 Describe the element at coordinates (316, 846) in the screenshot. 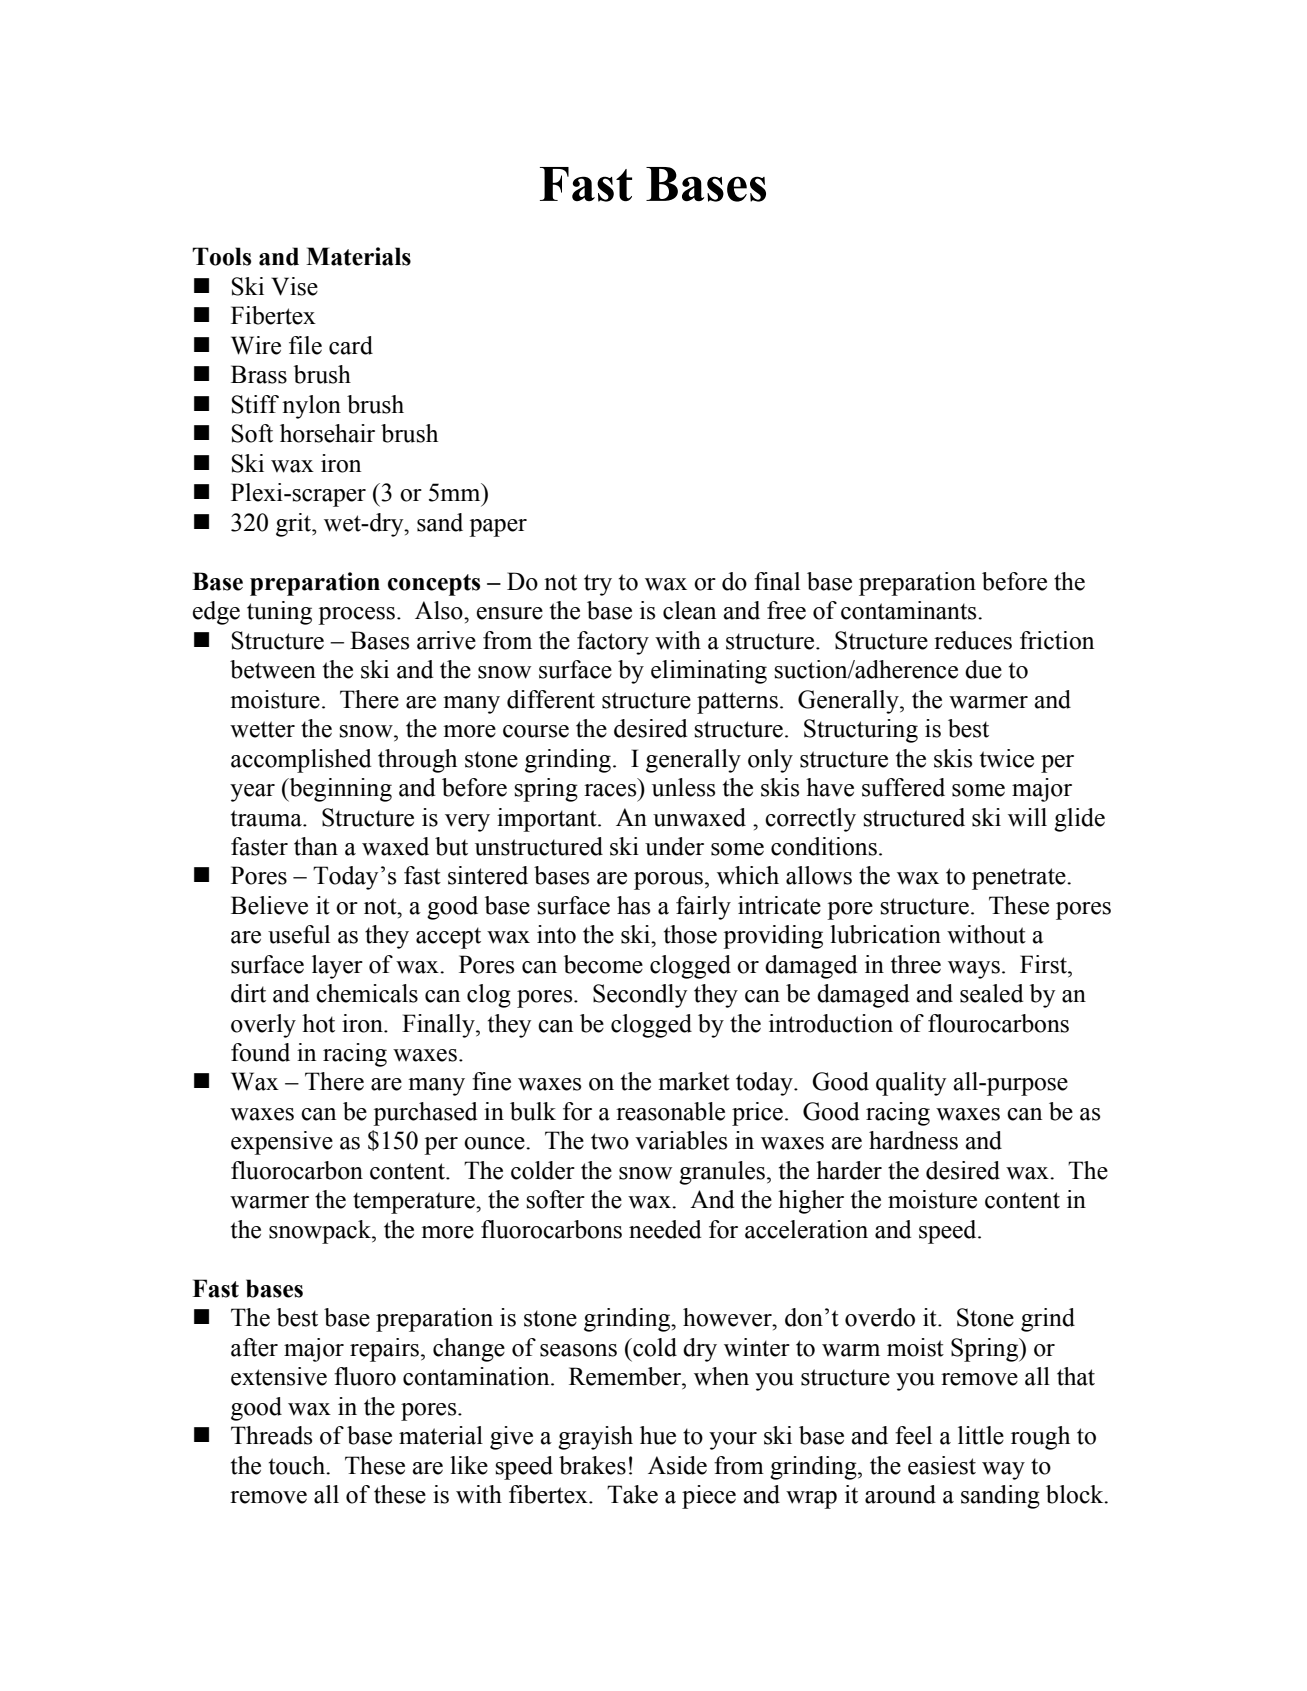

I see `than` at that location.
